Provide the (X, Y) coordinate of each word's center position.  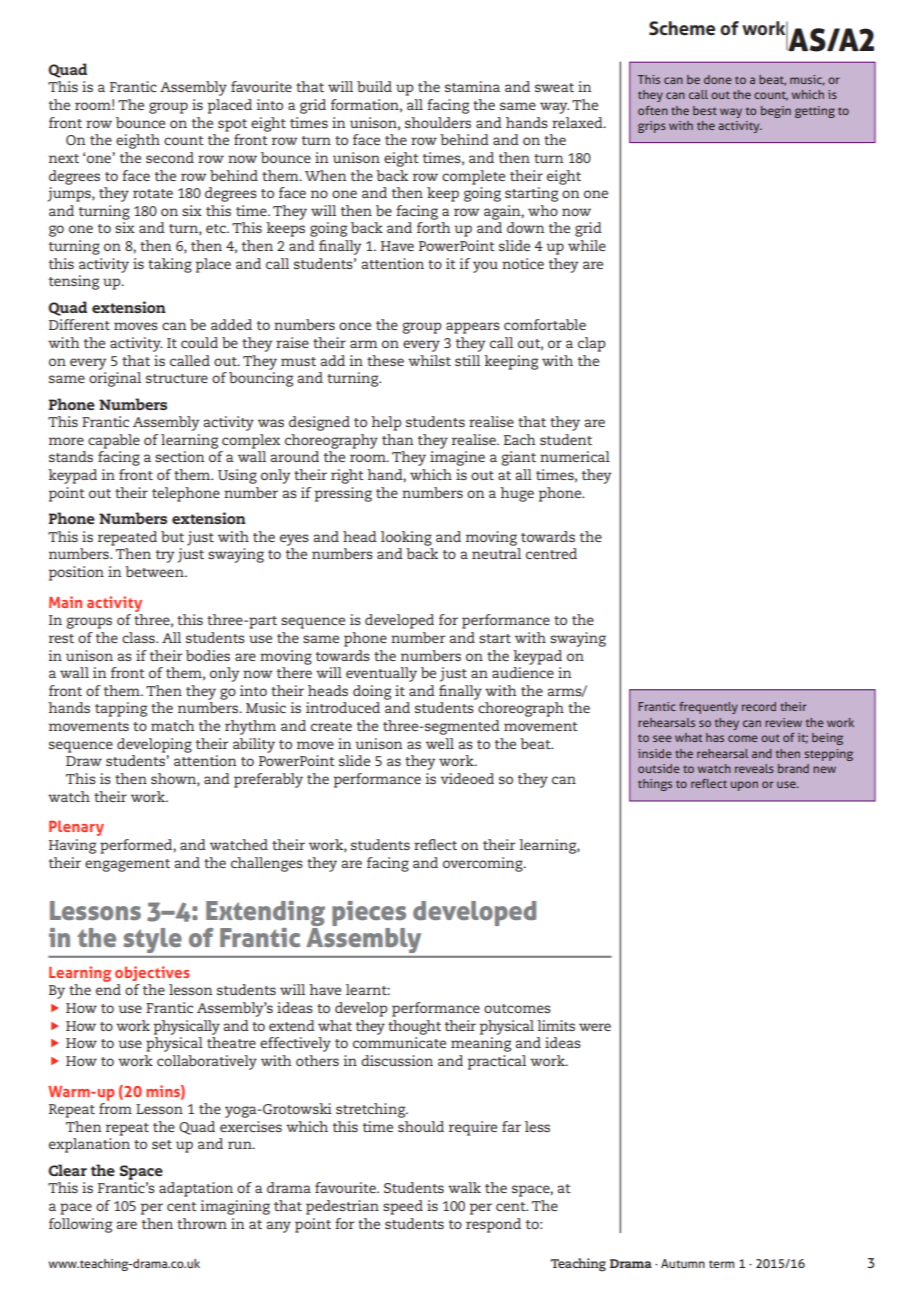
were (595, 1027)
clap (591, 344)
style (152, 940)
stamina (472, 86)
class (139, 637)
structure (177, 378)
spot (232, 125)
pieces (369, 915)
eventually (381, 674)
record (759, 706)
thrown (202, 1223)
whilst (429, 360)
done (718, 79)
